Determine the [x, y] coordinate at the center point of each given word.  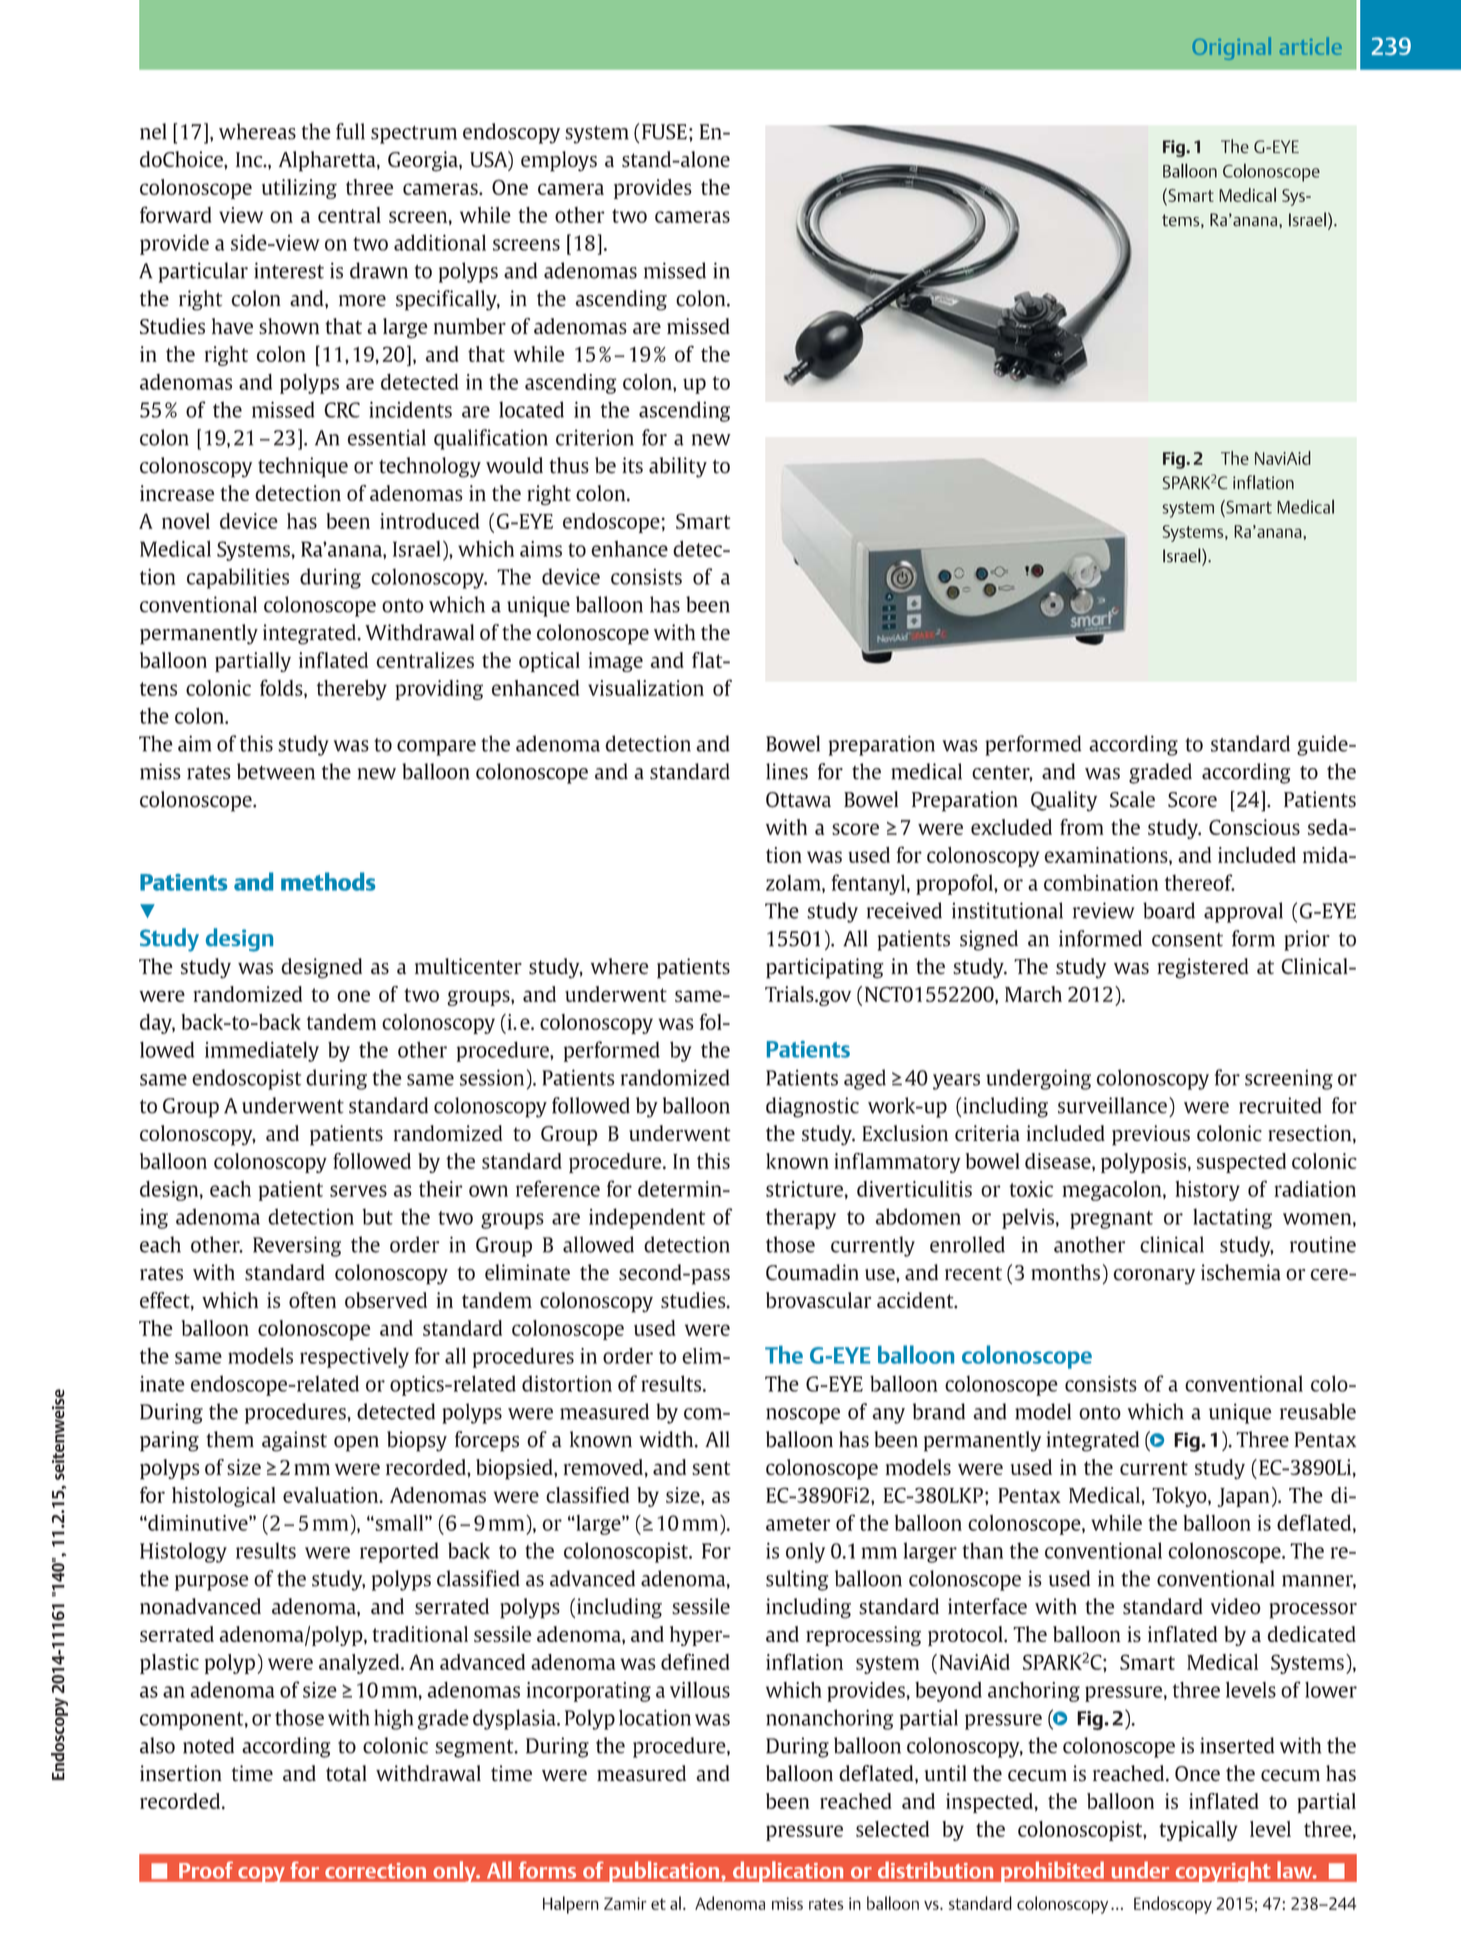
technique [303, 467]
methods [328, 881]
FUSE [664, 132]
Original [1232, 48]
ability [678, 467]
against [294, 1441]
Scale [1132, 799]
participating [825, 968]
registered [1203, 968]
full [350, 131]
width [667, 1439]
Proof [206, 1870]
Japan [1243, 1497]
